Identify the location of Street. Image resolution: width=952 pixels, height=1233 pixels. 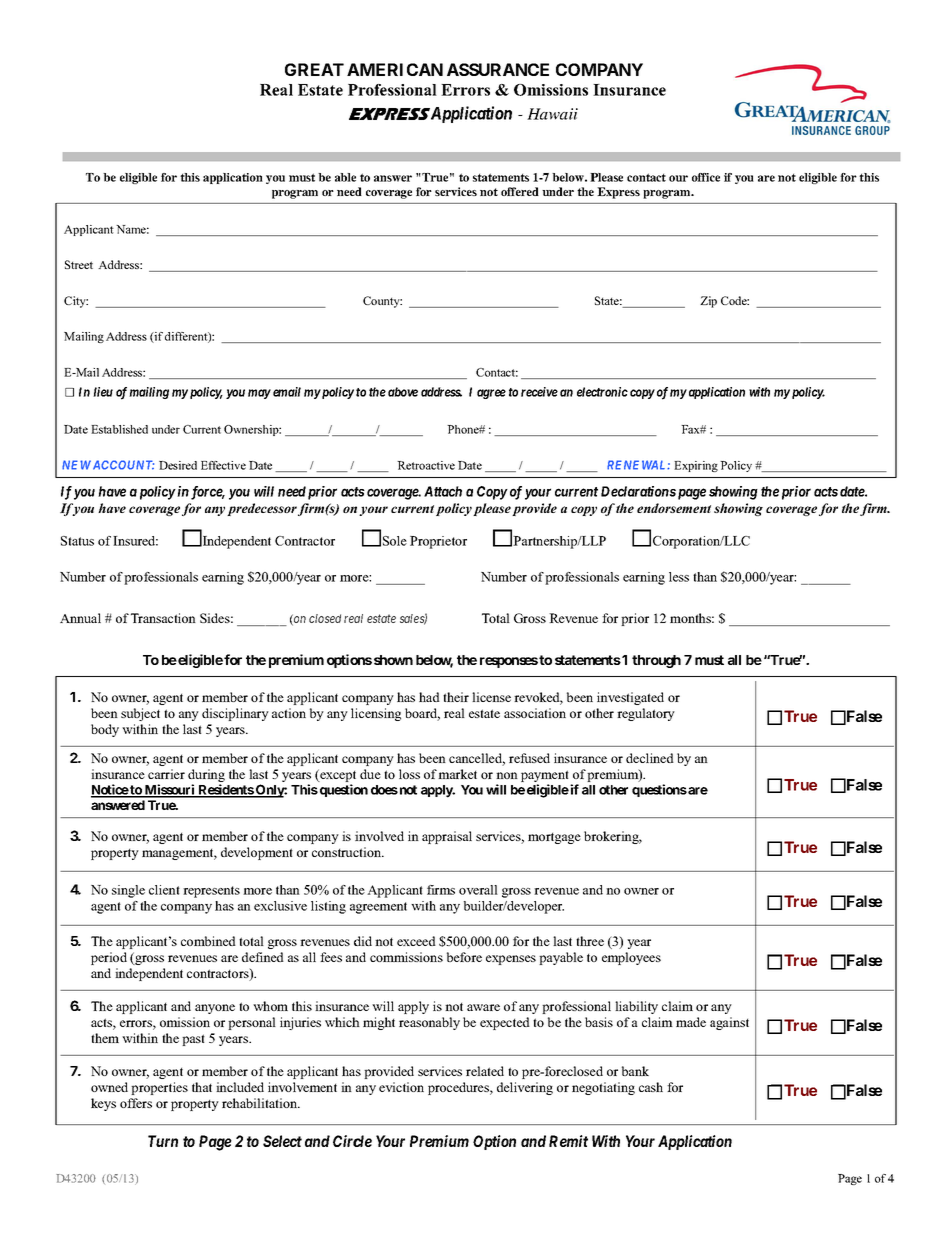
(79, 264).
